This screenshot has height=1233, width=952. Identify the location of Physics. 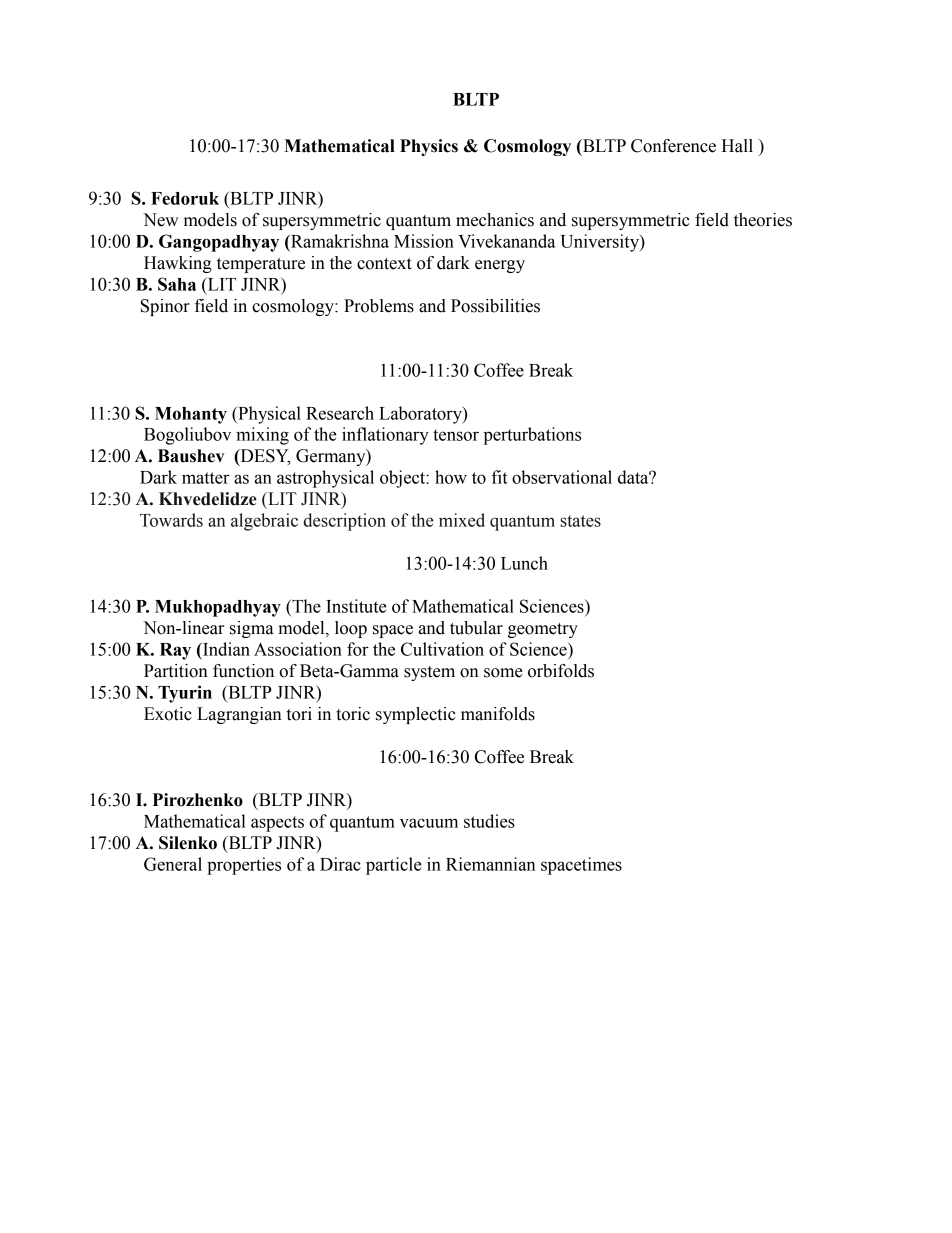
(429, 147).
